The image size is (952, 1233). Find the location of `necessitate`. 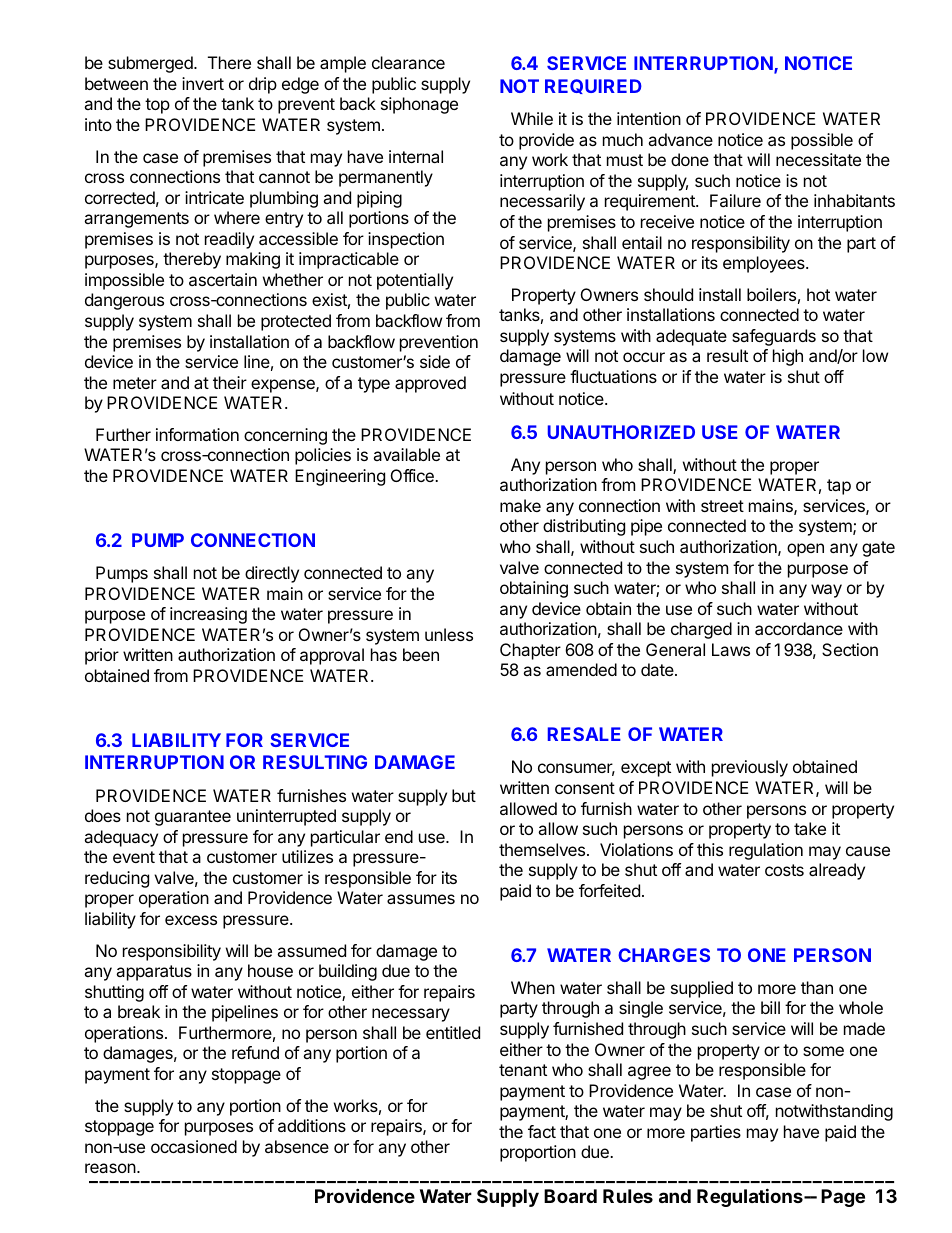

necessitate is located at coordinates (818, 159).
